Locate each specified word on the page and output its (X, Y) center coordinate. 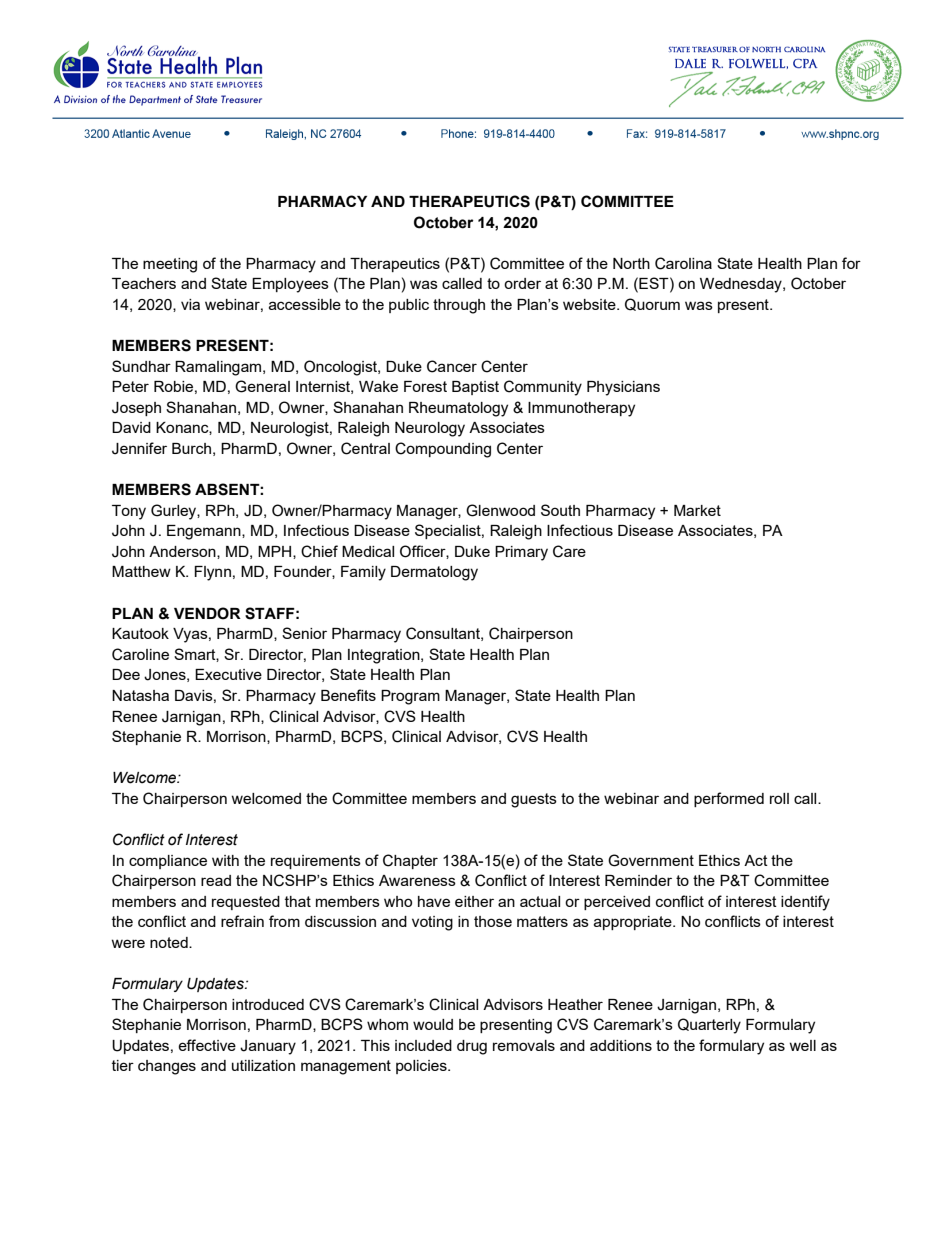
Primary (521, 553)
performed (729, 799)
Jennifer (139, 448)
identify (805, 903)
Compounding (443, 450)
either (474, 901)
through (459, 306)
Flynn (212, 573)
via (190, 304)
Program (410, 697)
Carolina (683, 263)
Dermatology (434, 573)
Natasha (140, 695)
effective (207, 1045)
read (216, 880)
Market (697, 510)
